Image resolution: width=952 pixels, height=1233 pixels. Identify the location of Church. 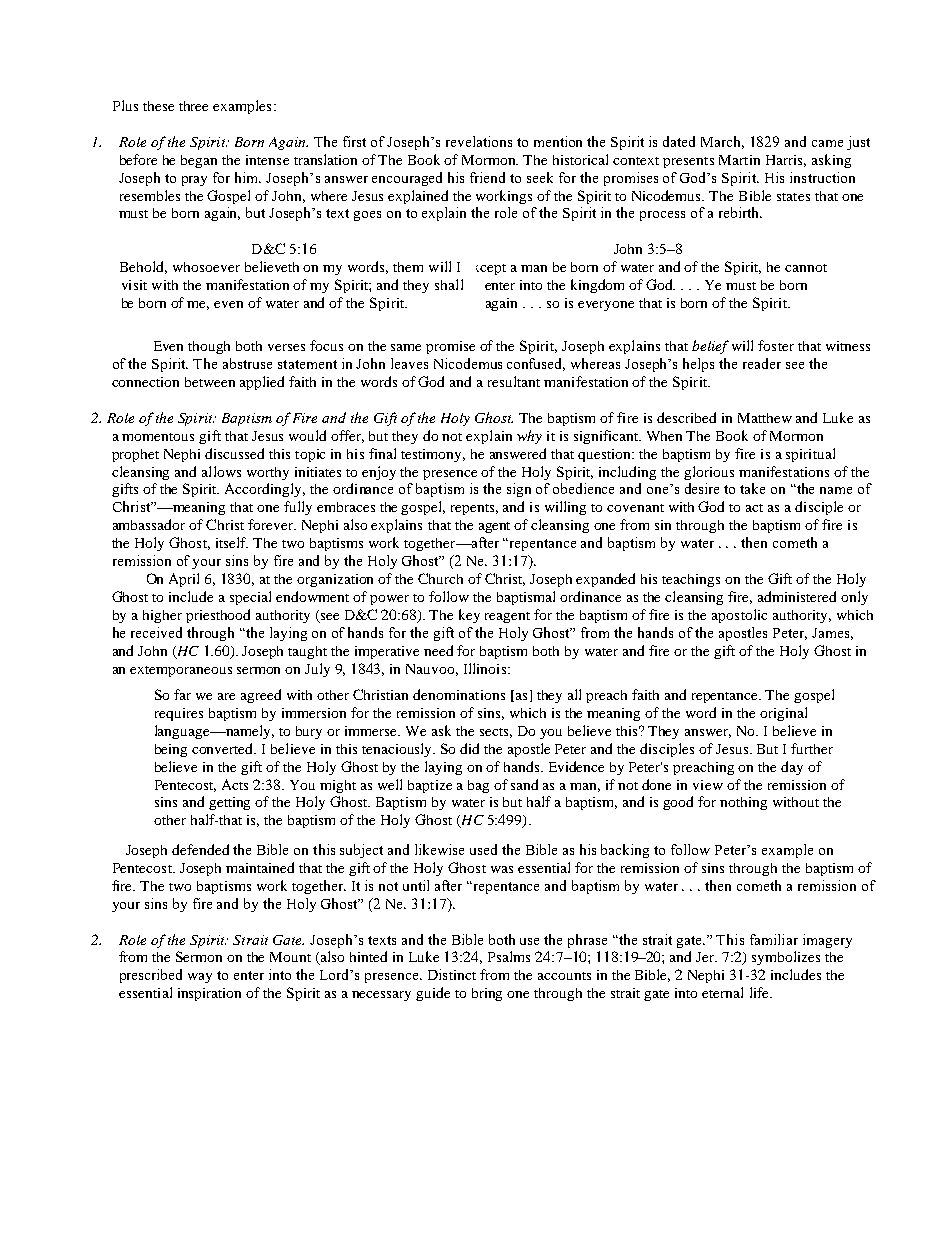
(440, 578).
